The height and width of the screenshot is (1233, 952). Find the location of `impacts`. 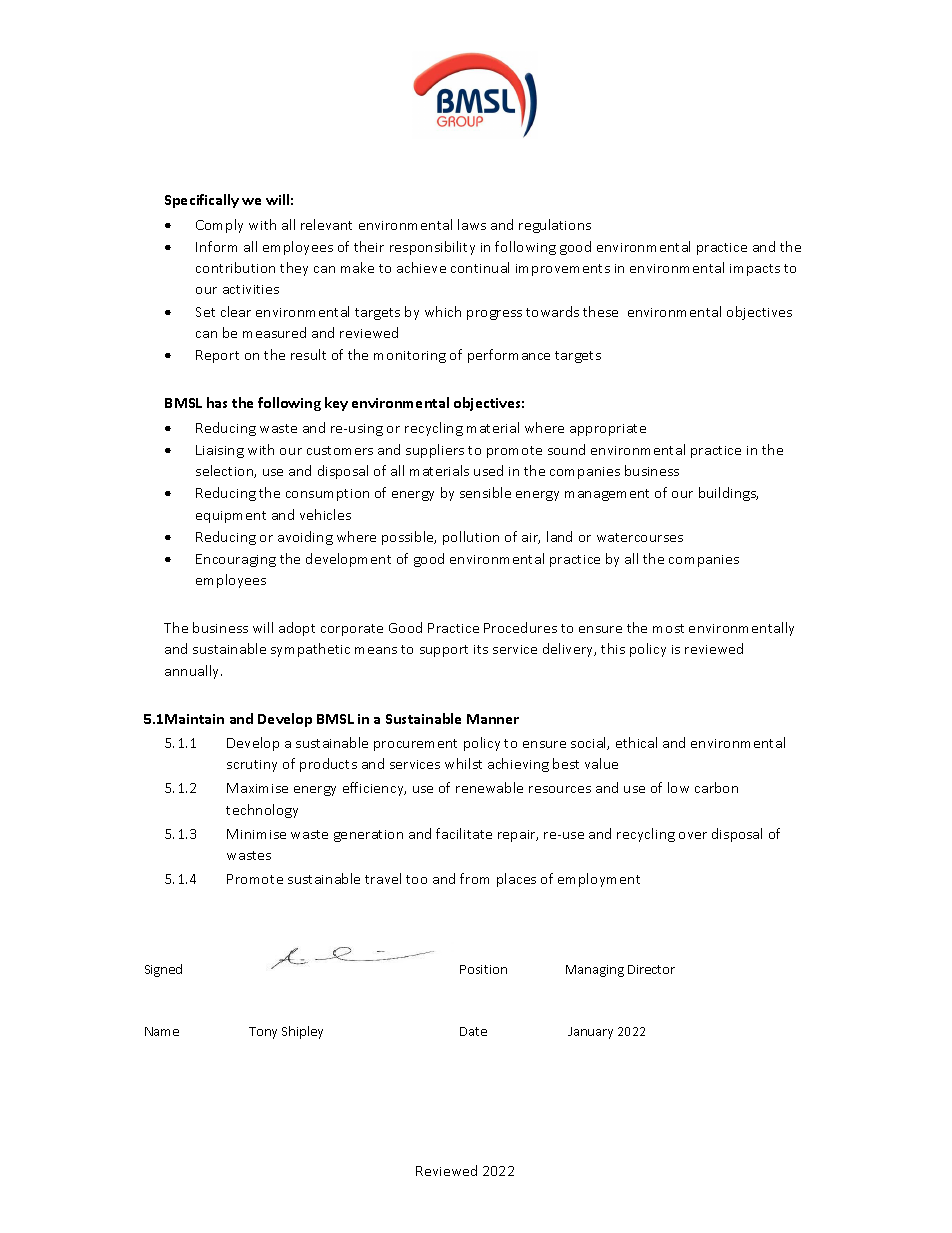

impacts is located at coordinates (755, 270).
